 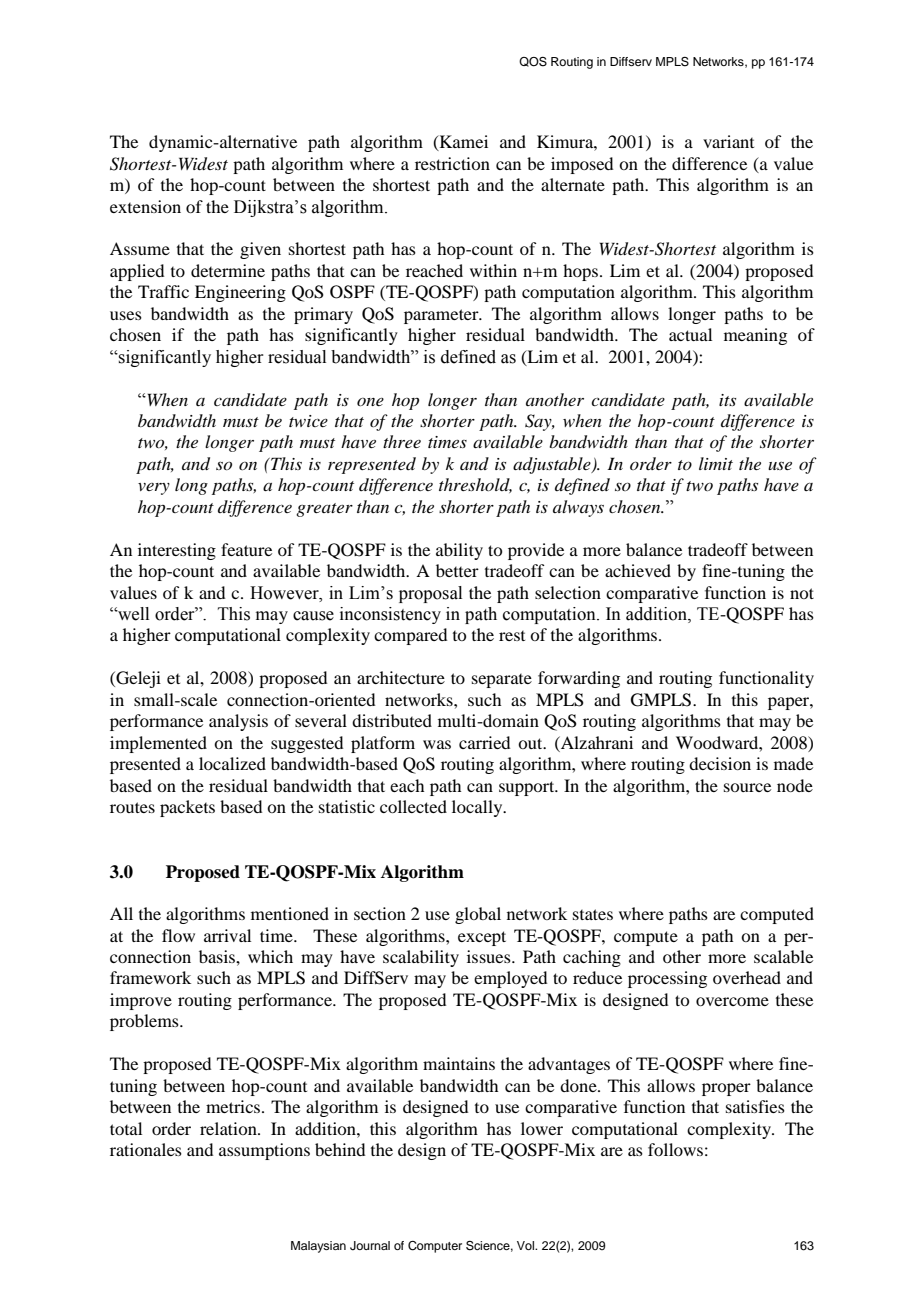 I want to click on alternate, so click(x=573, y=184).
